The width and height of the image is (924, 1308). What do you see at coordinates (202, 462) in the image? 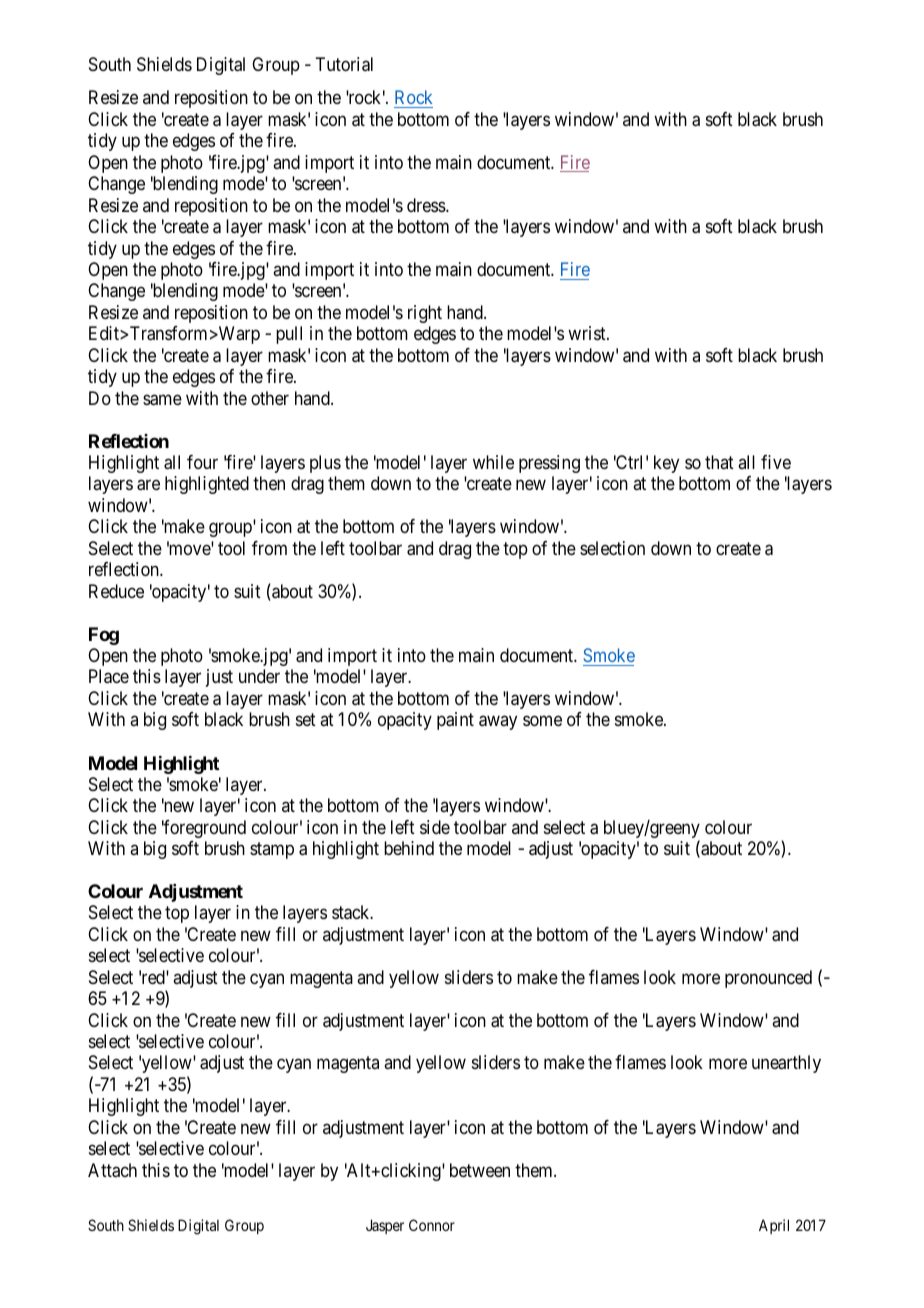
I see `four` at bounding box center [202, 462].
